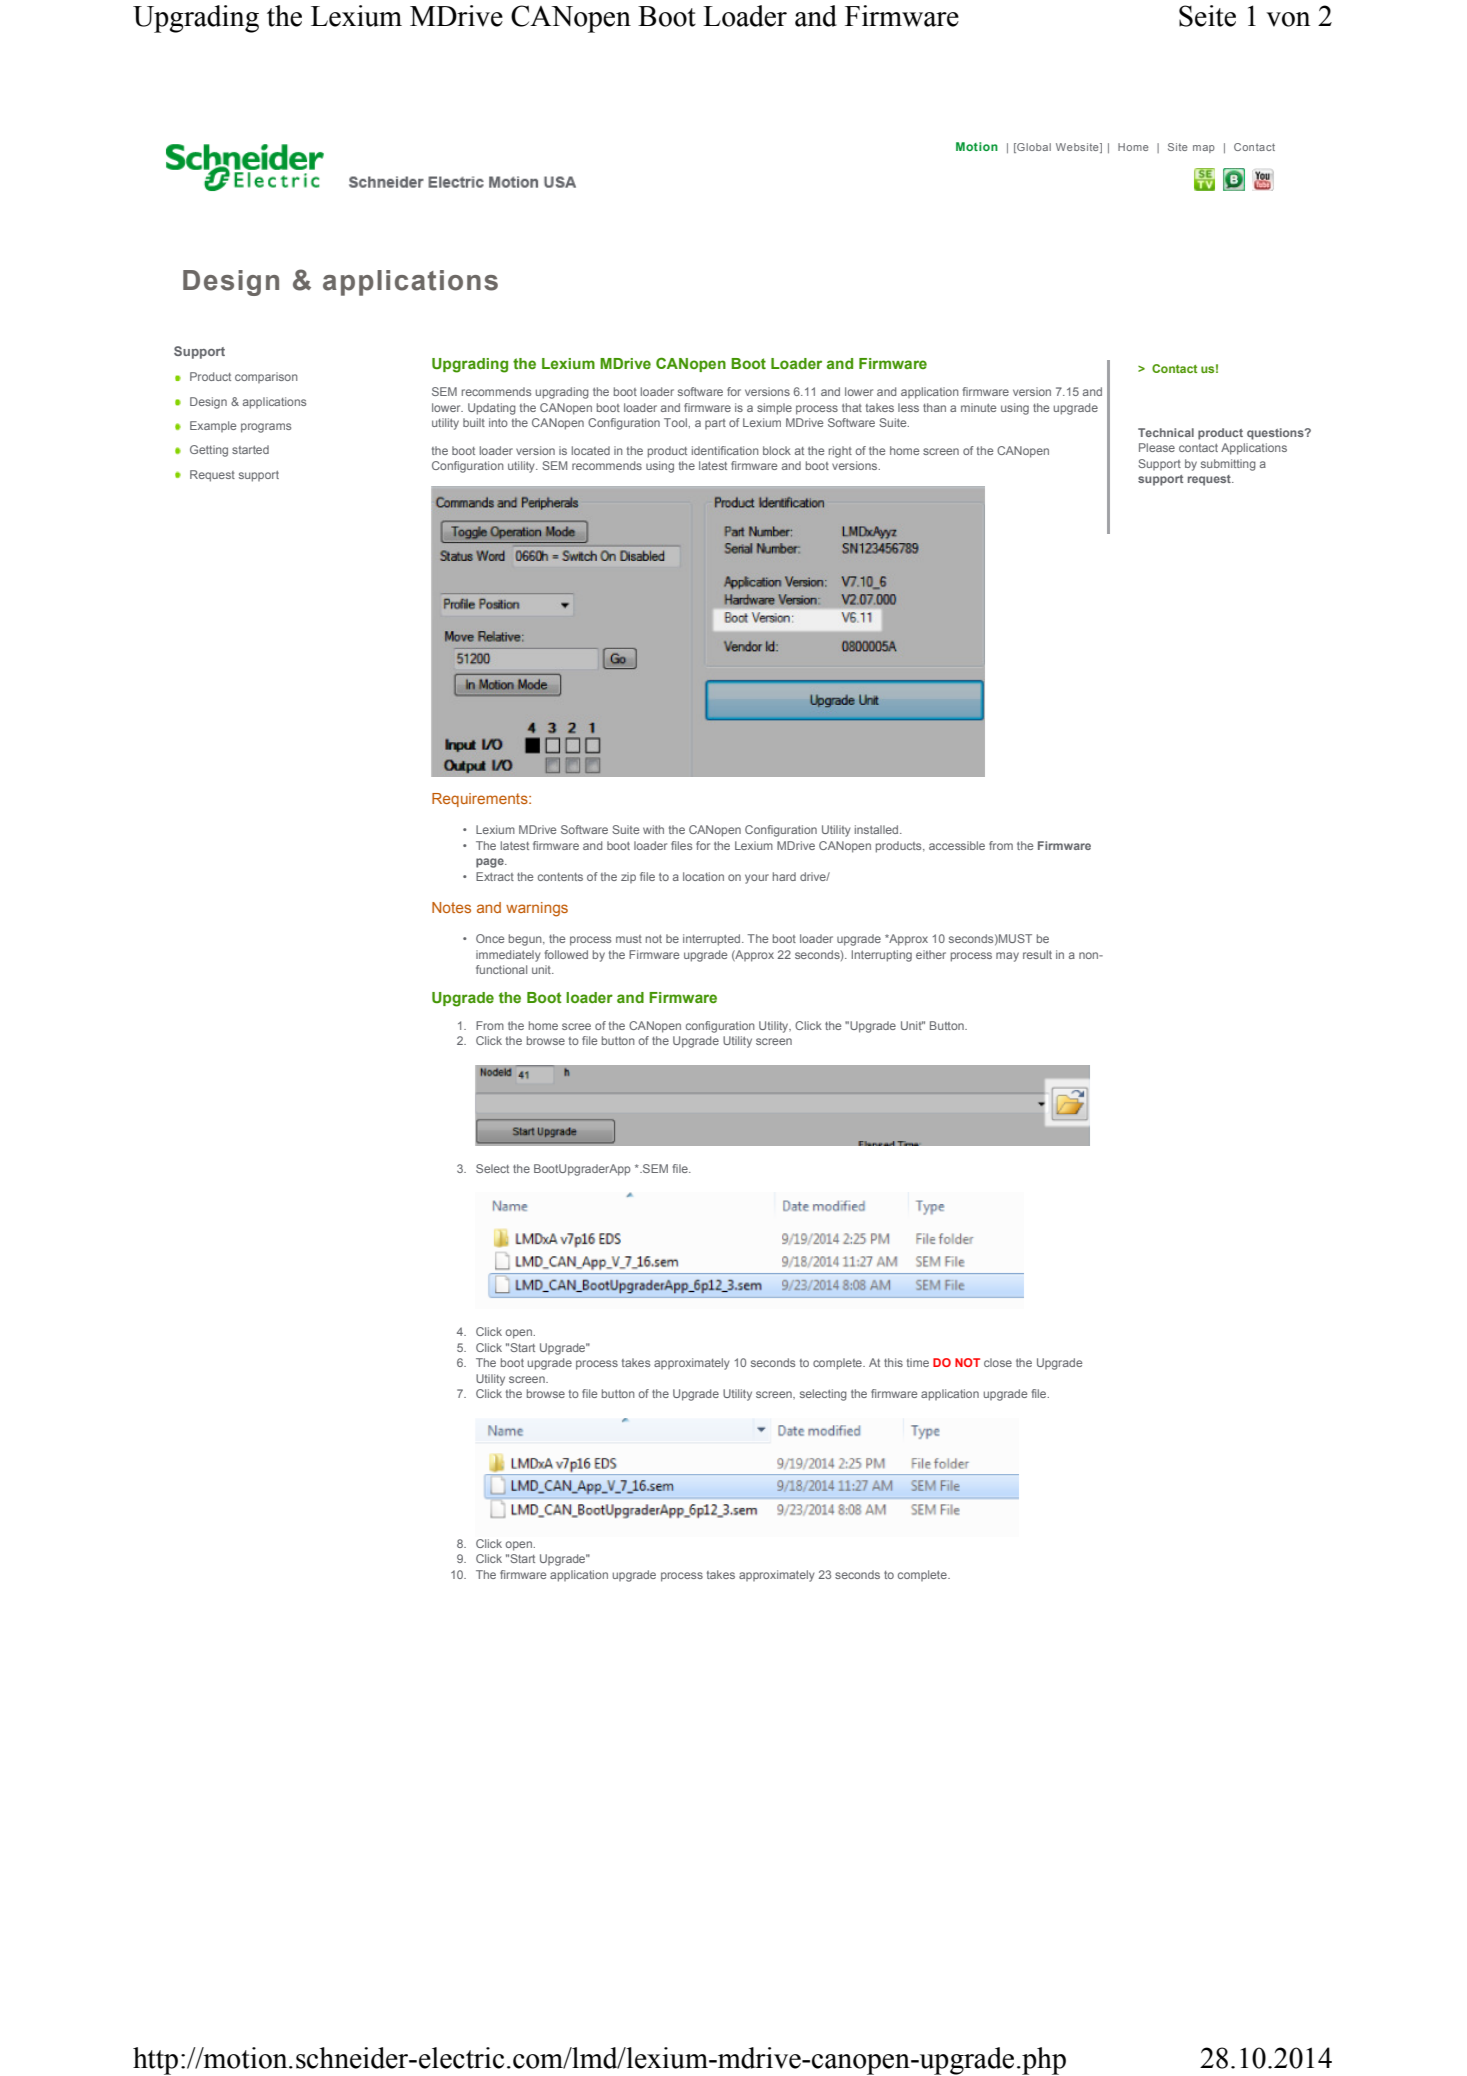 The width and height of the image is (1467, 2076). I want to click on close, so click(998, 1362).
